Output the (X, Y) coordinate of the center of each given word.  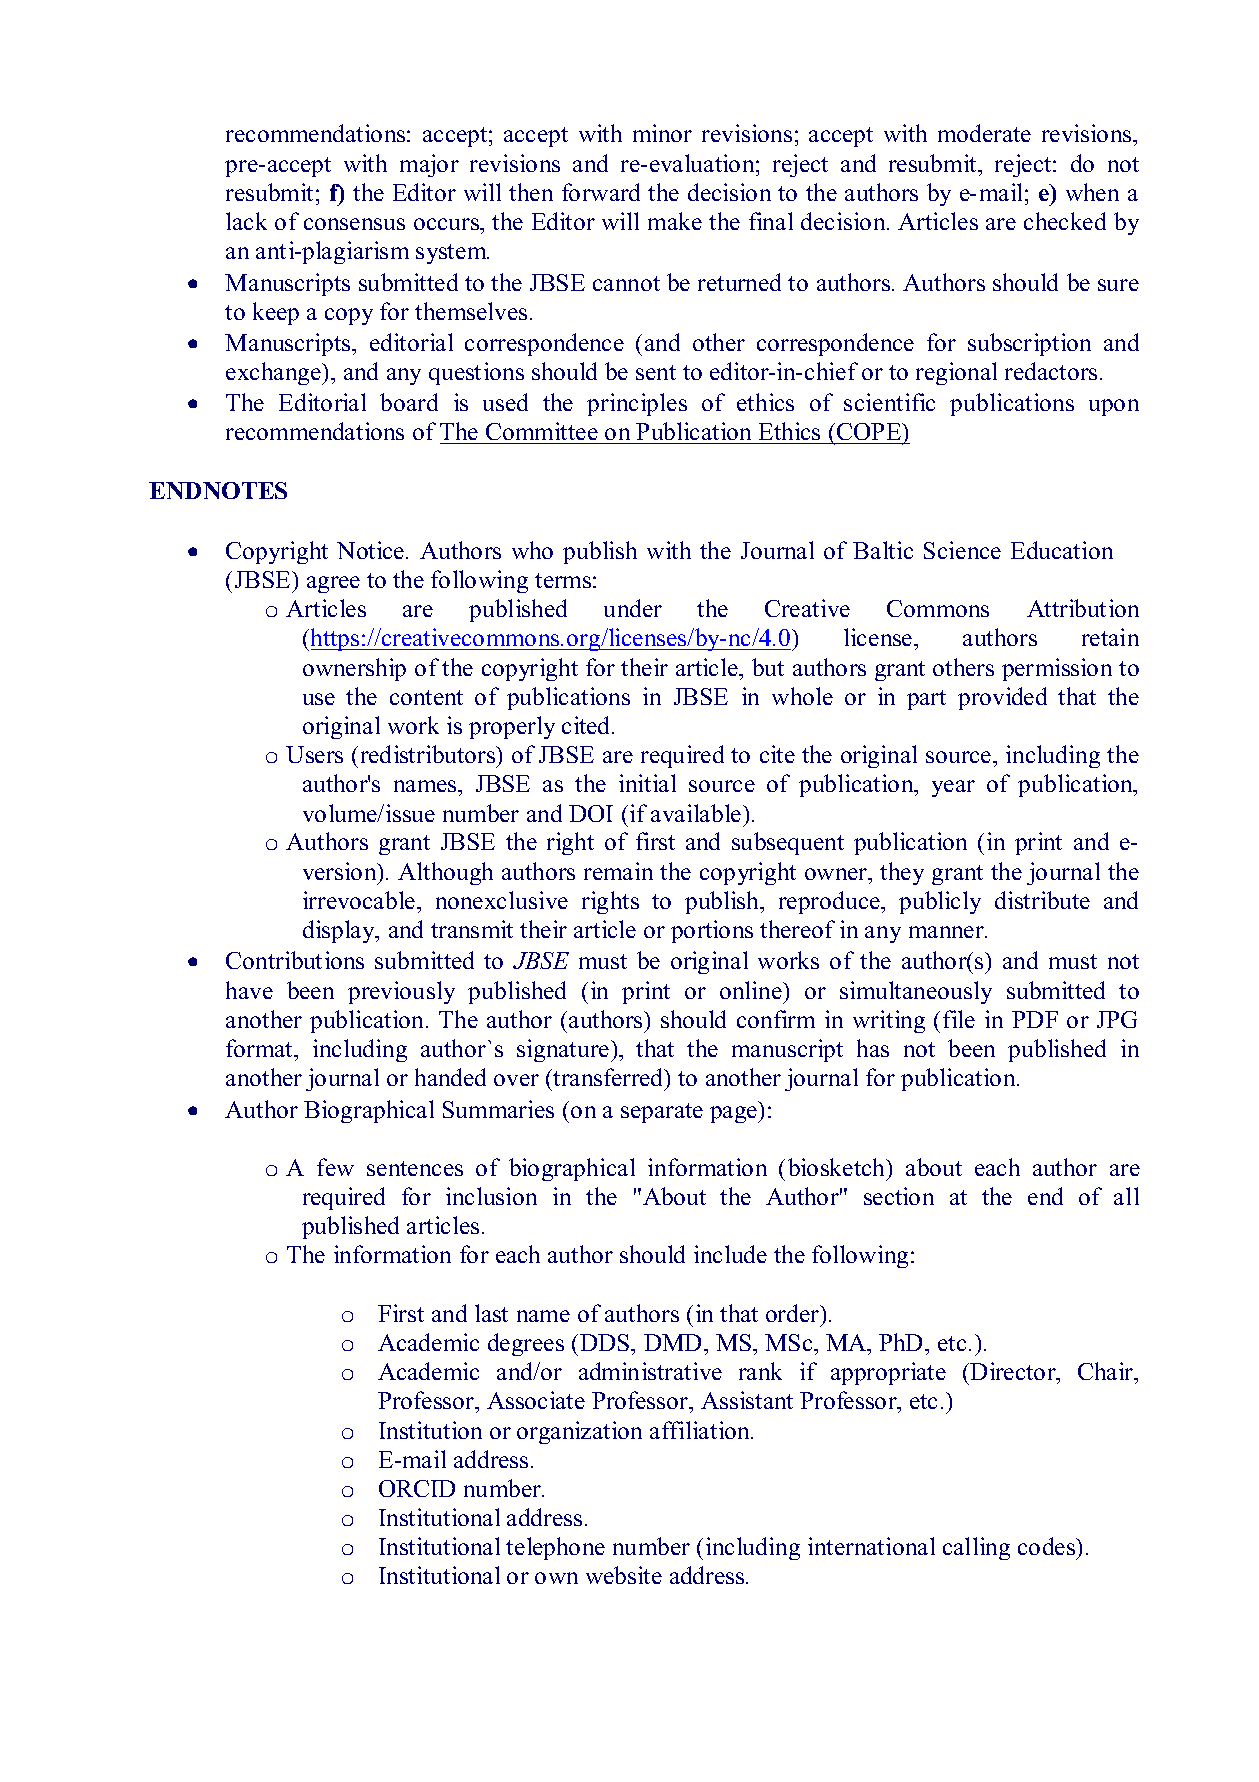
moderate (984, 133)
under (633, 608)
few (335, 1167)
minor (662, 133)
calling (976, 1548)
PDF (1035, 1019)
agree (333, 584)
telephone (555, 1548)
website (624, 1575)
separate (662, 1113)
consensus (354, 224)
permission (1057, 669)
